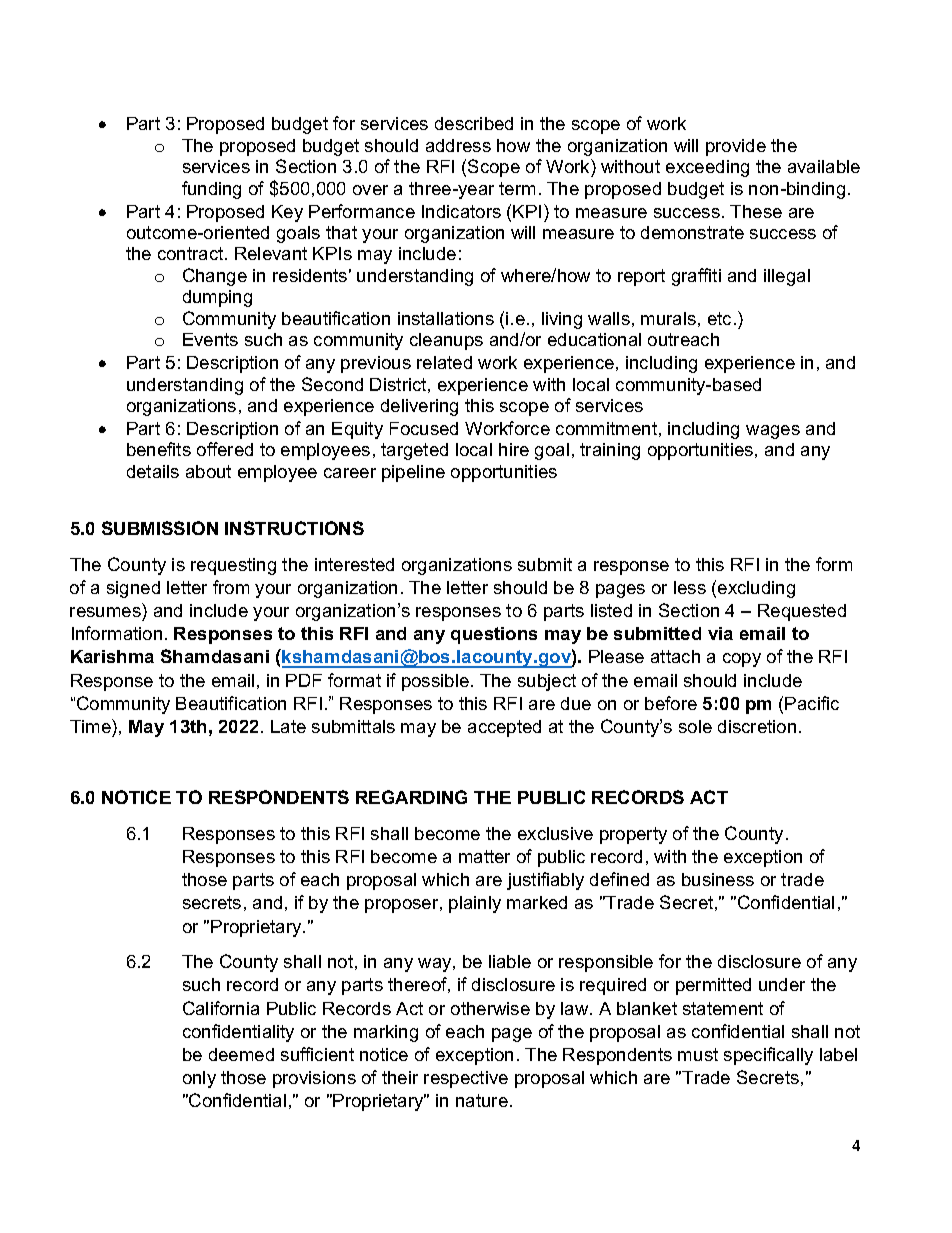  I want to click on provide, so click(736, 147).
